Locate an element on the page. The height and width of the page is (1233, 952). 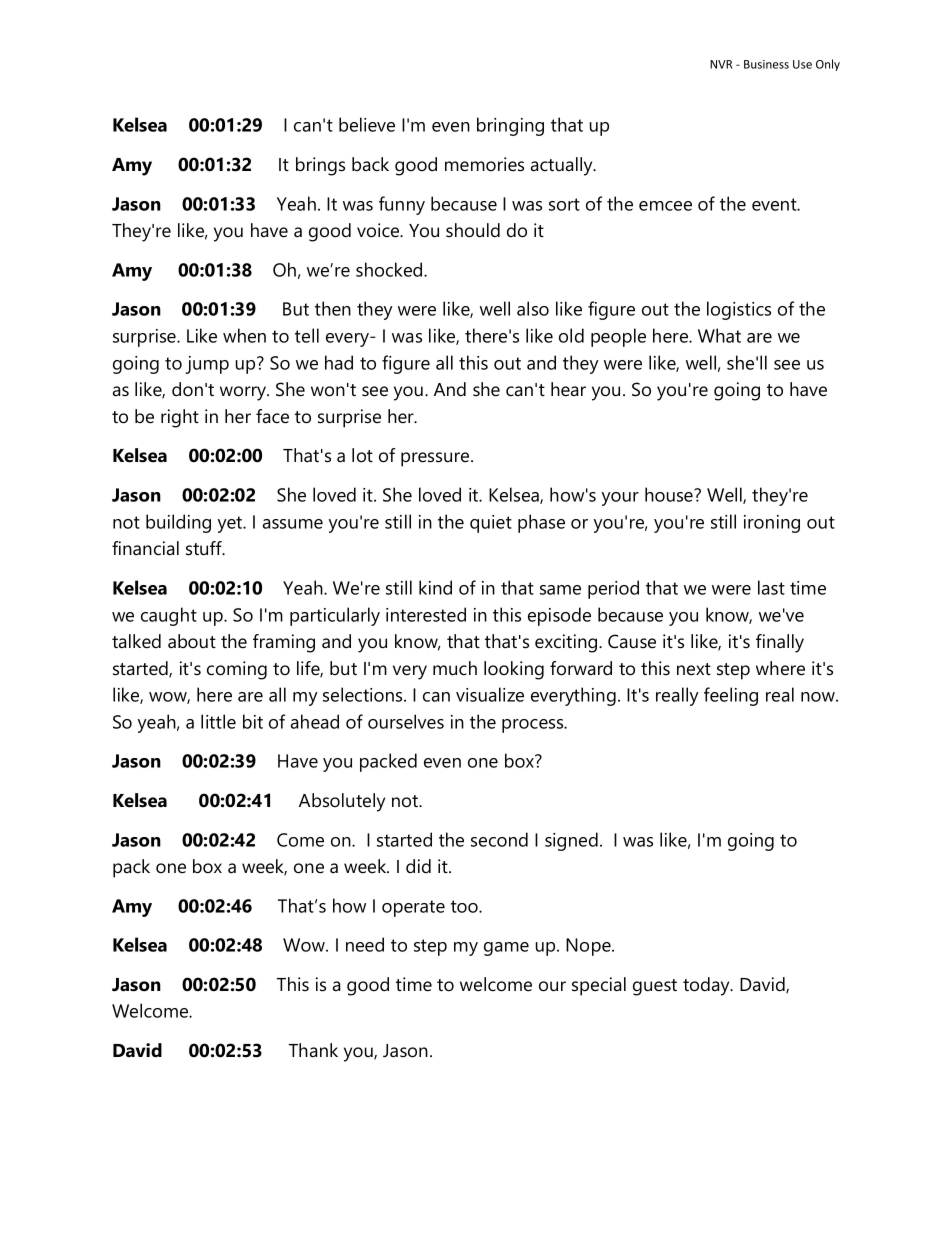
hear is located at coordinates (568, 389).
